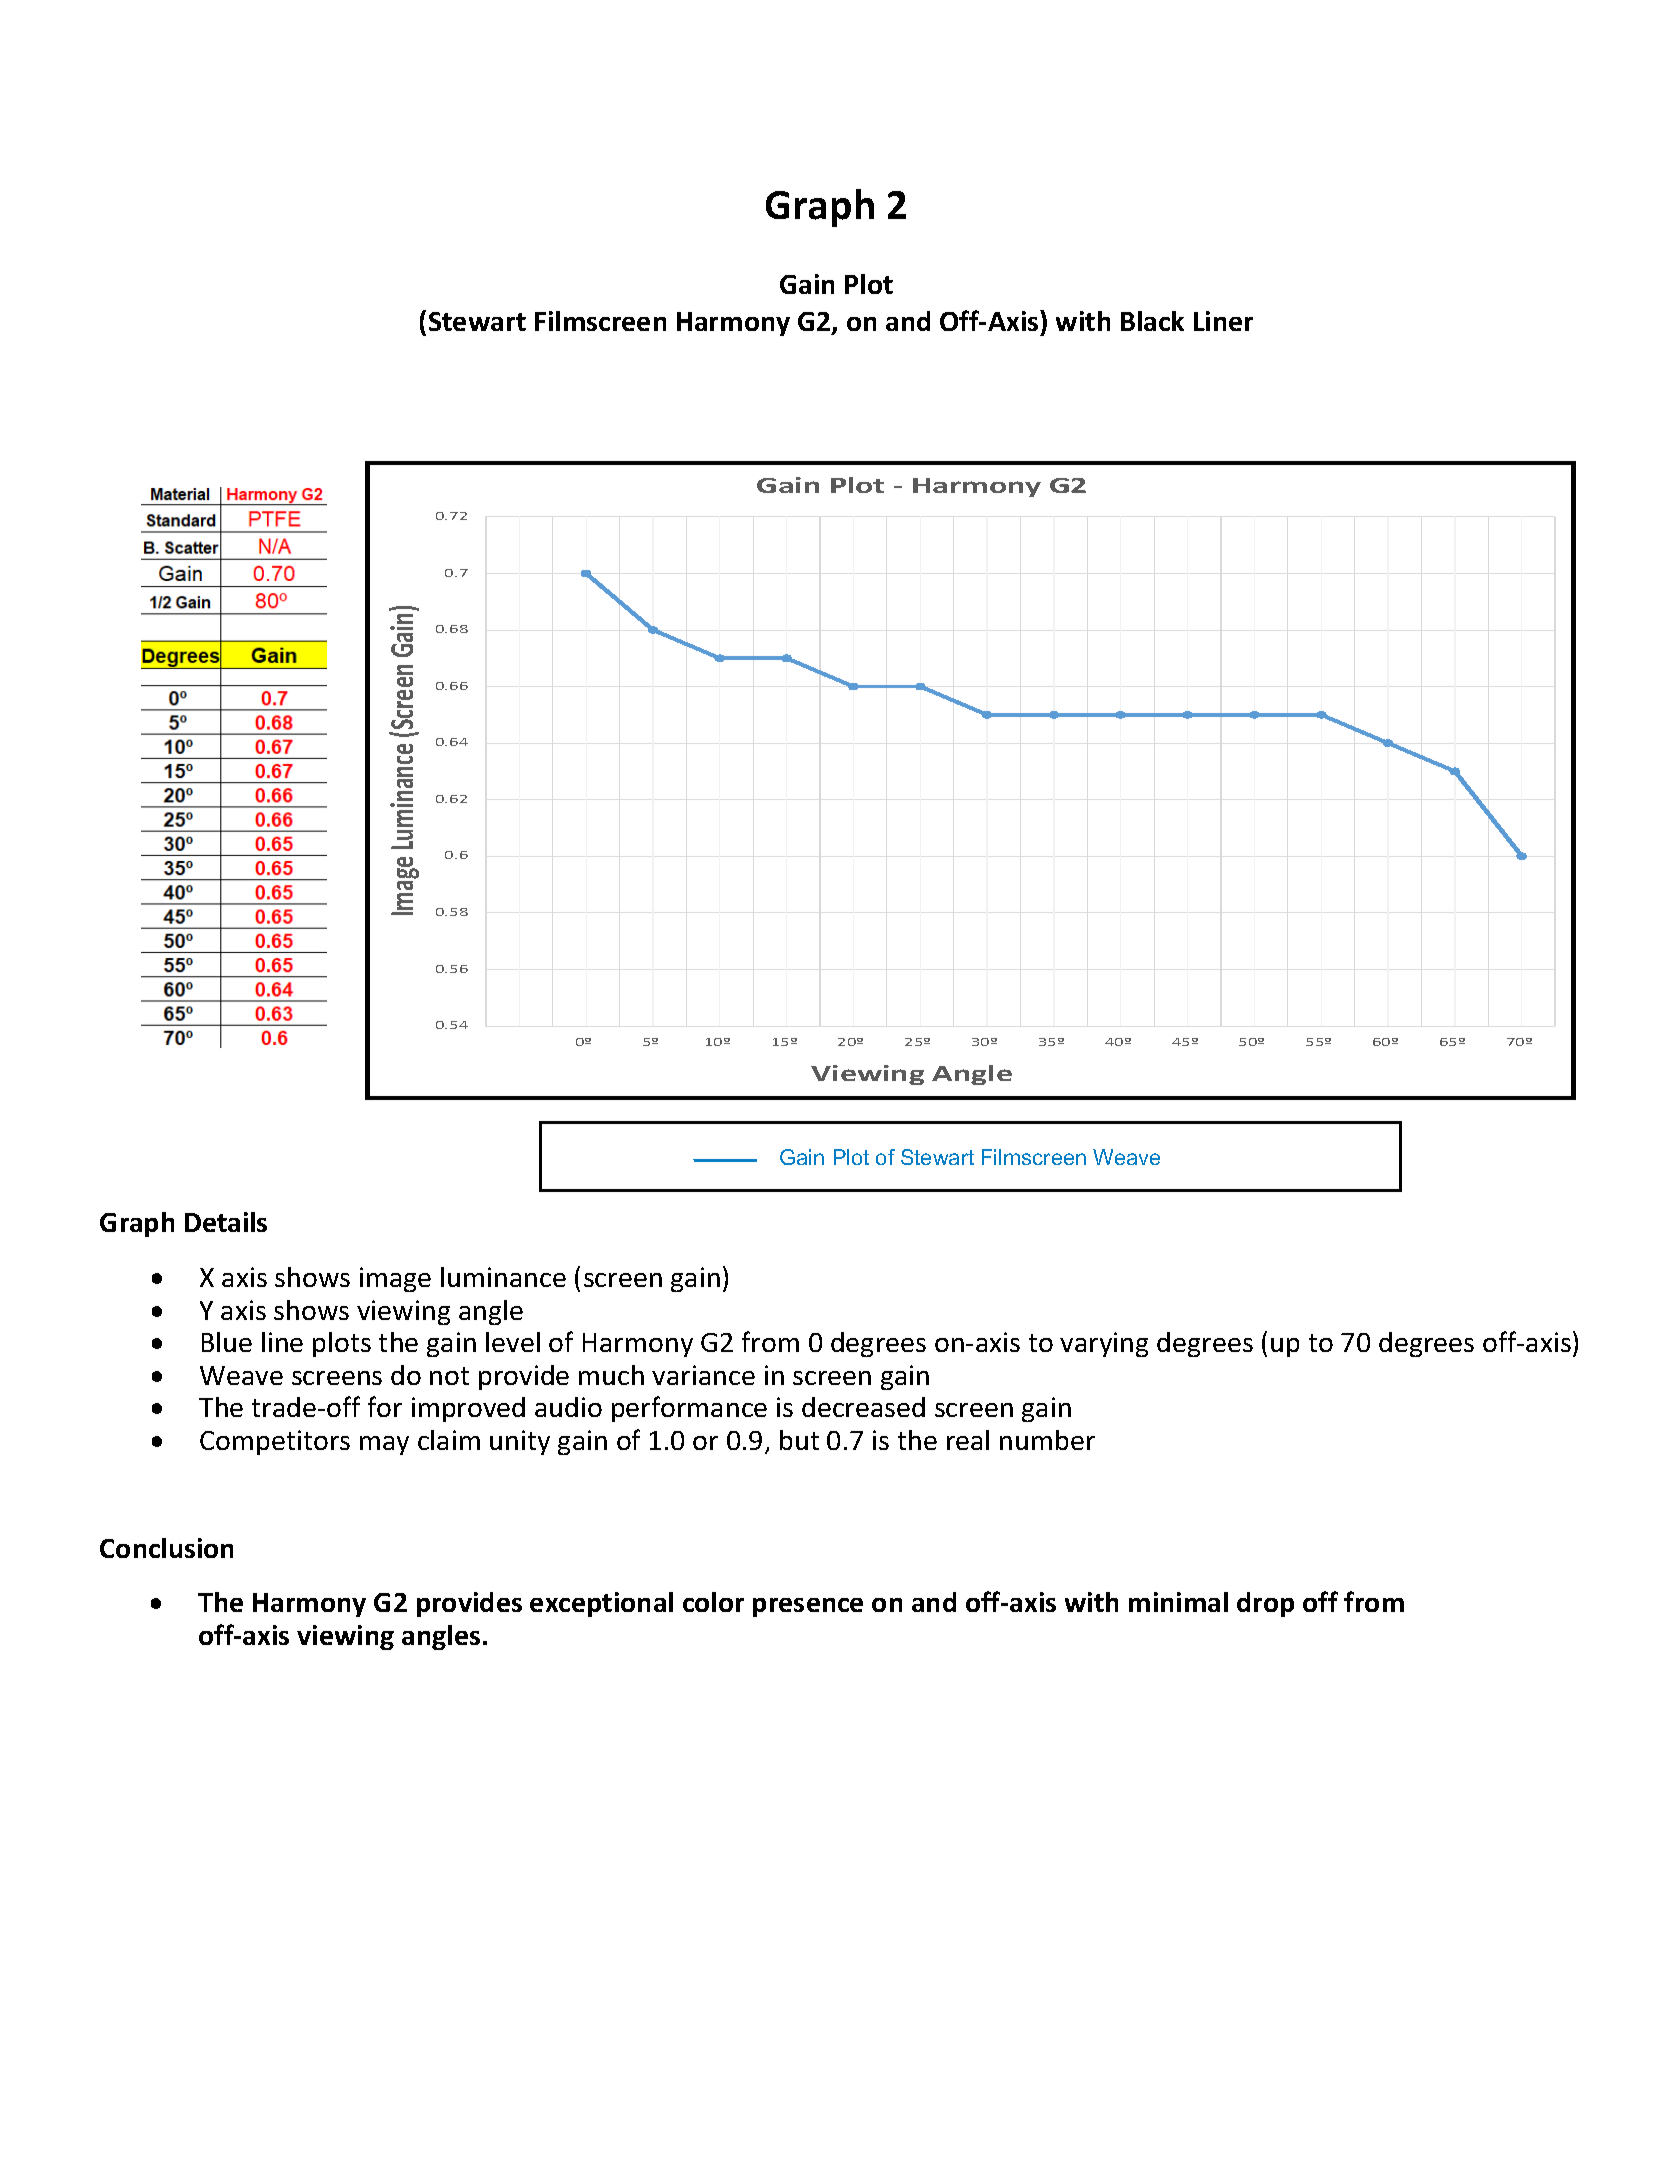 The image size is (1675, 2168). Describe the element at coordinates (227, 1342) in the document. I see `Blue` at that location.
